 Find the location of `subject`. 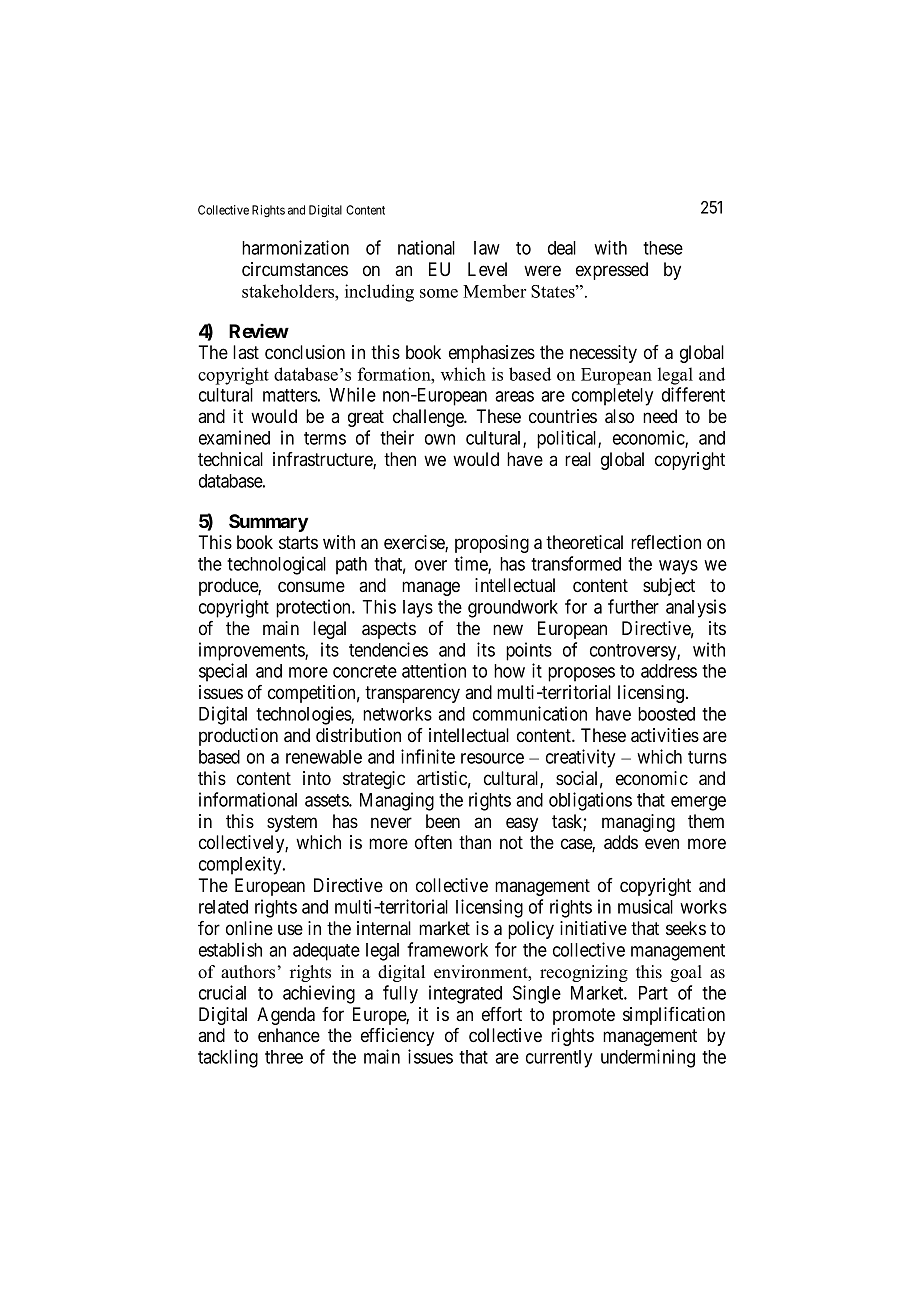

subject is located at coordinates (669, 587).
